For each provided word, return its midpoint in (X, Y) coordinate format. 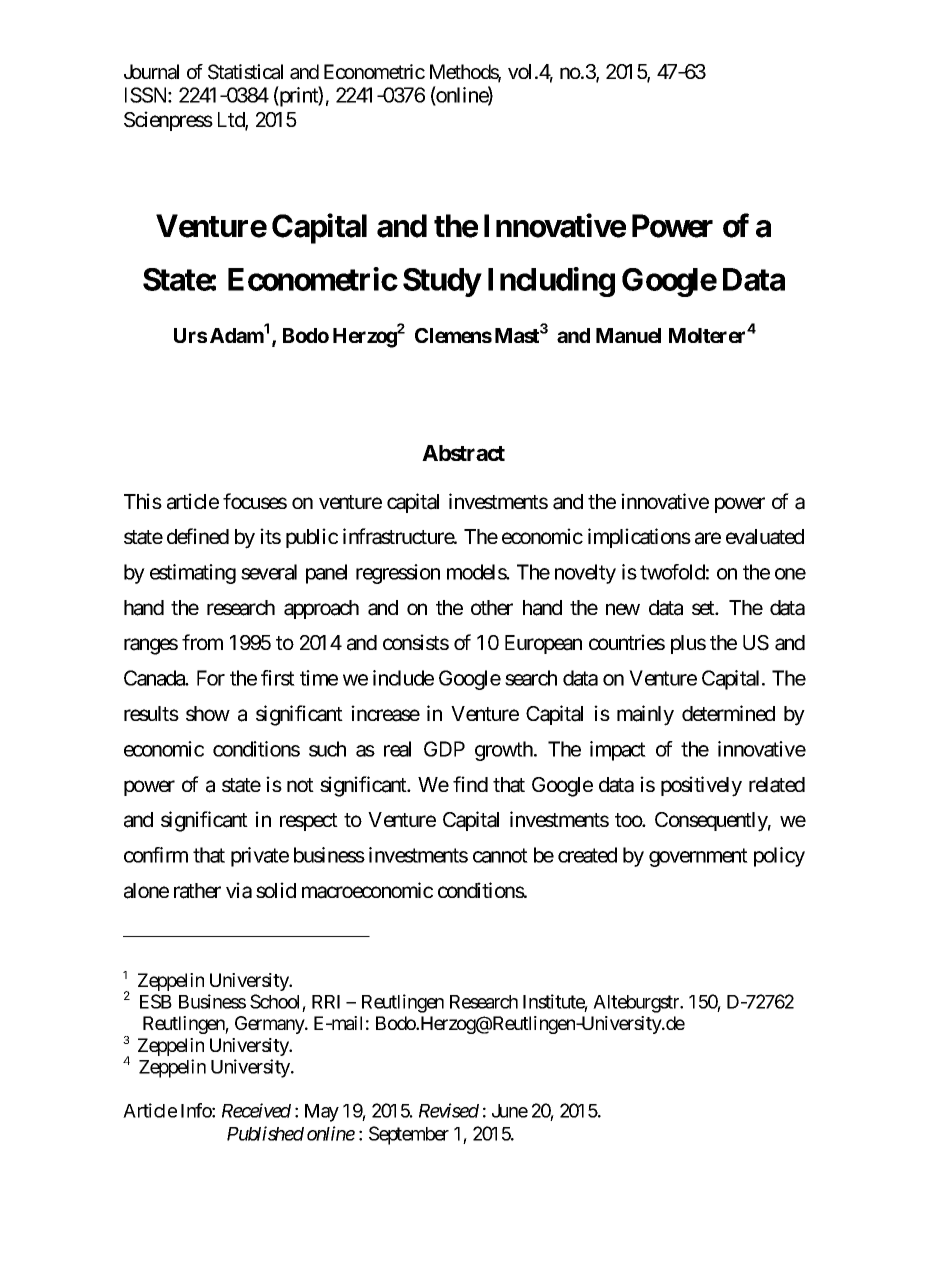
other (492, 607)
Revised (449, 1110)
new (623, 609)
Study (442, 282)
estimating (193, 574)
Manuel (628, 335)
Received (256, 1110)
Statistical (245, 72)
